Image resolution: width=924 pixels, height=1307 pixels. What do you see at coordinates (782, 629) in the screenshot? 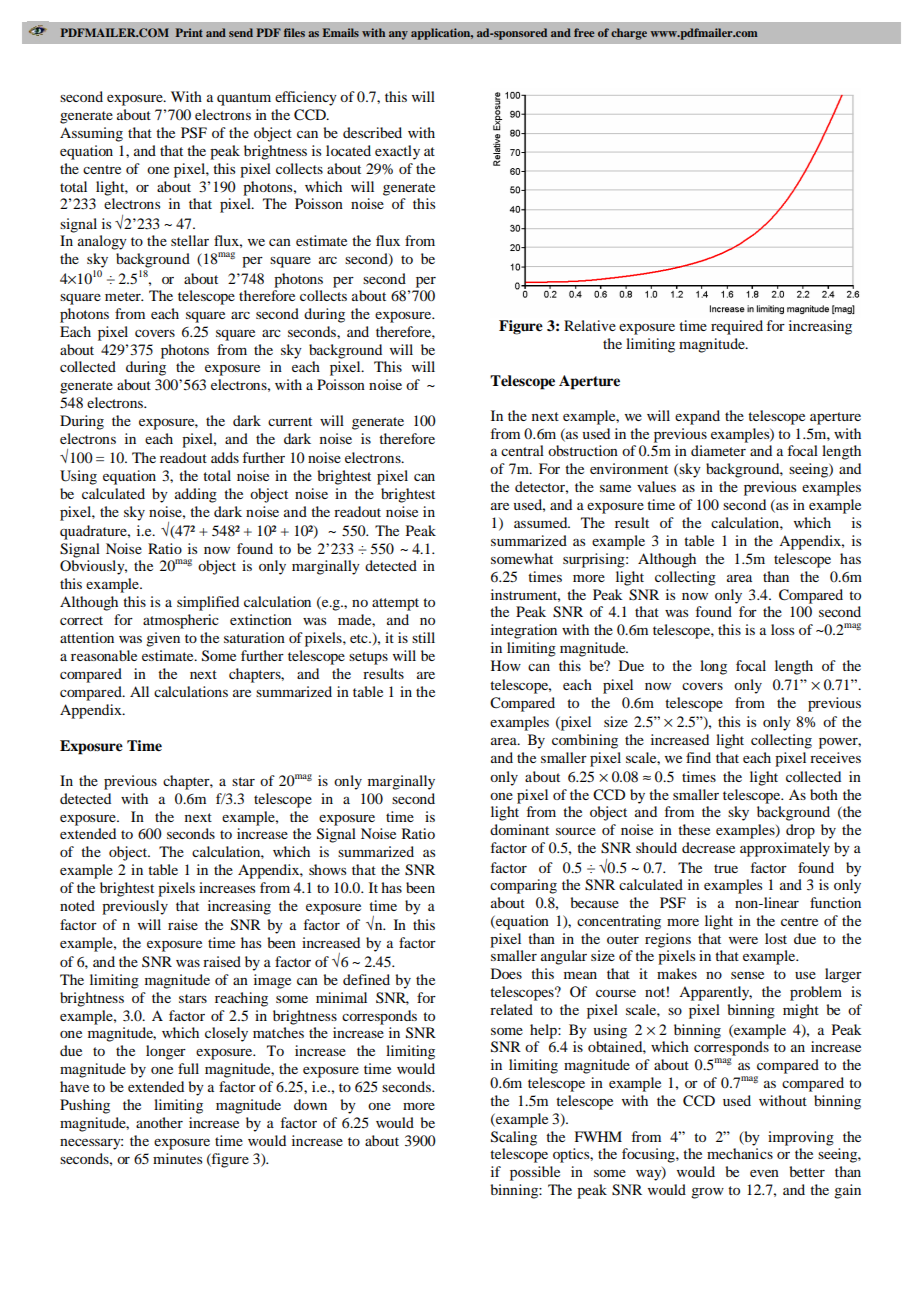
I see `loss` at bounding box center [782, 629].
